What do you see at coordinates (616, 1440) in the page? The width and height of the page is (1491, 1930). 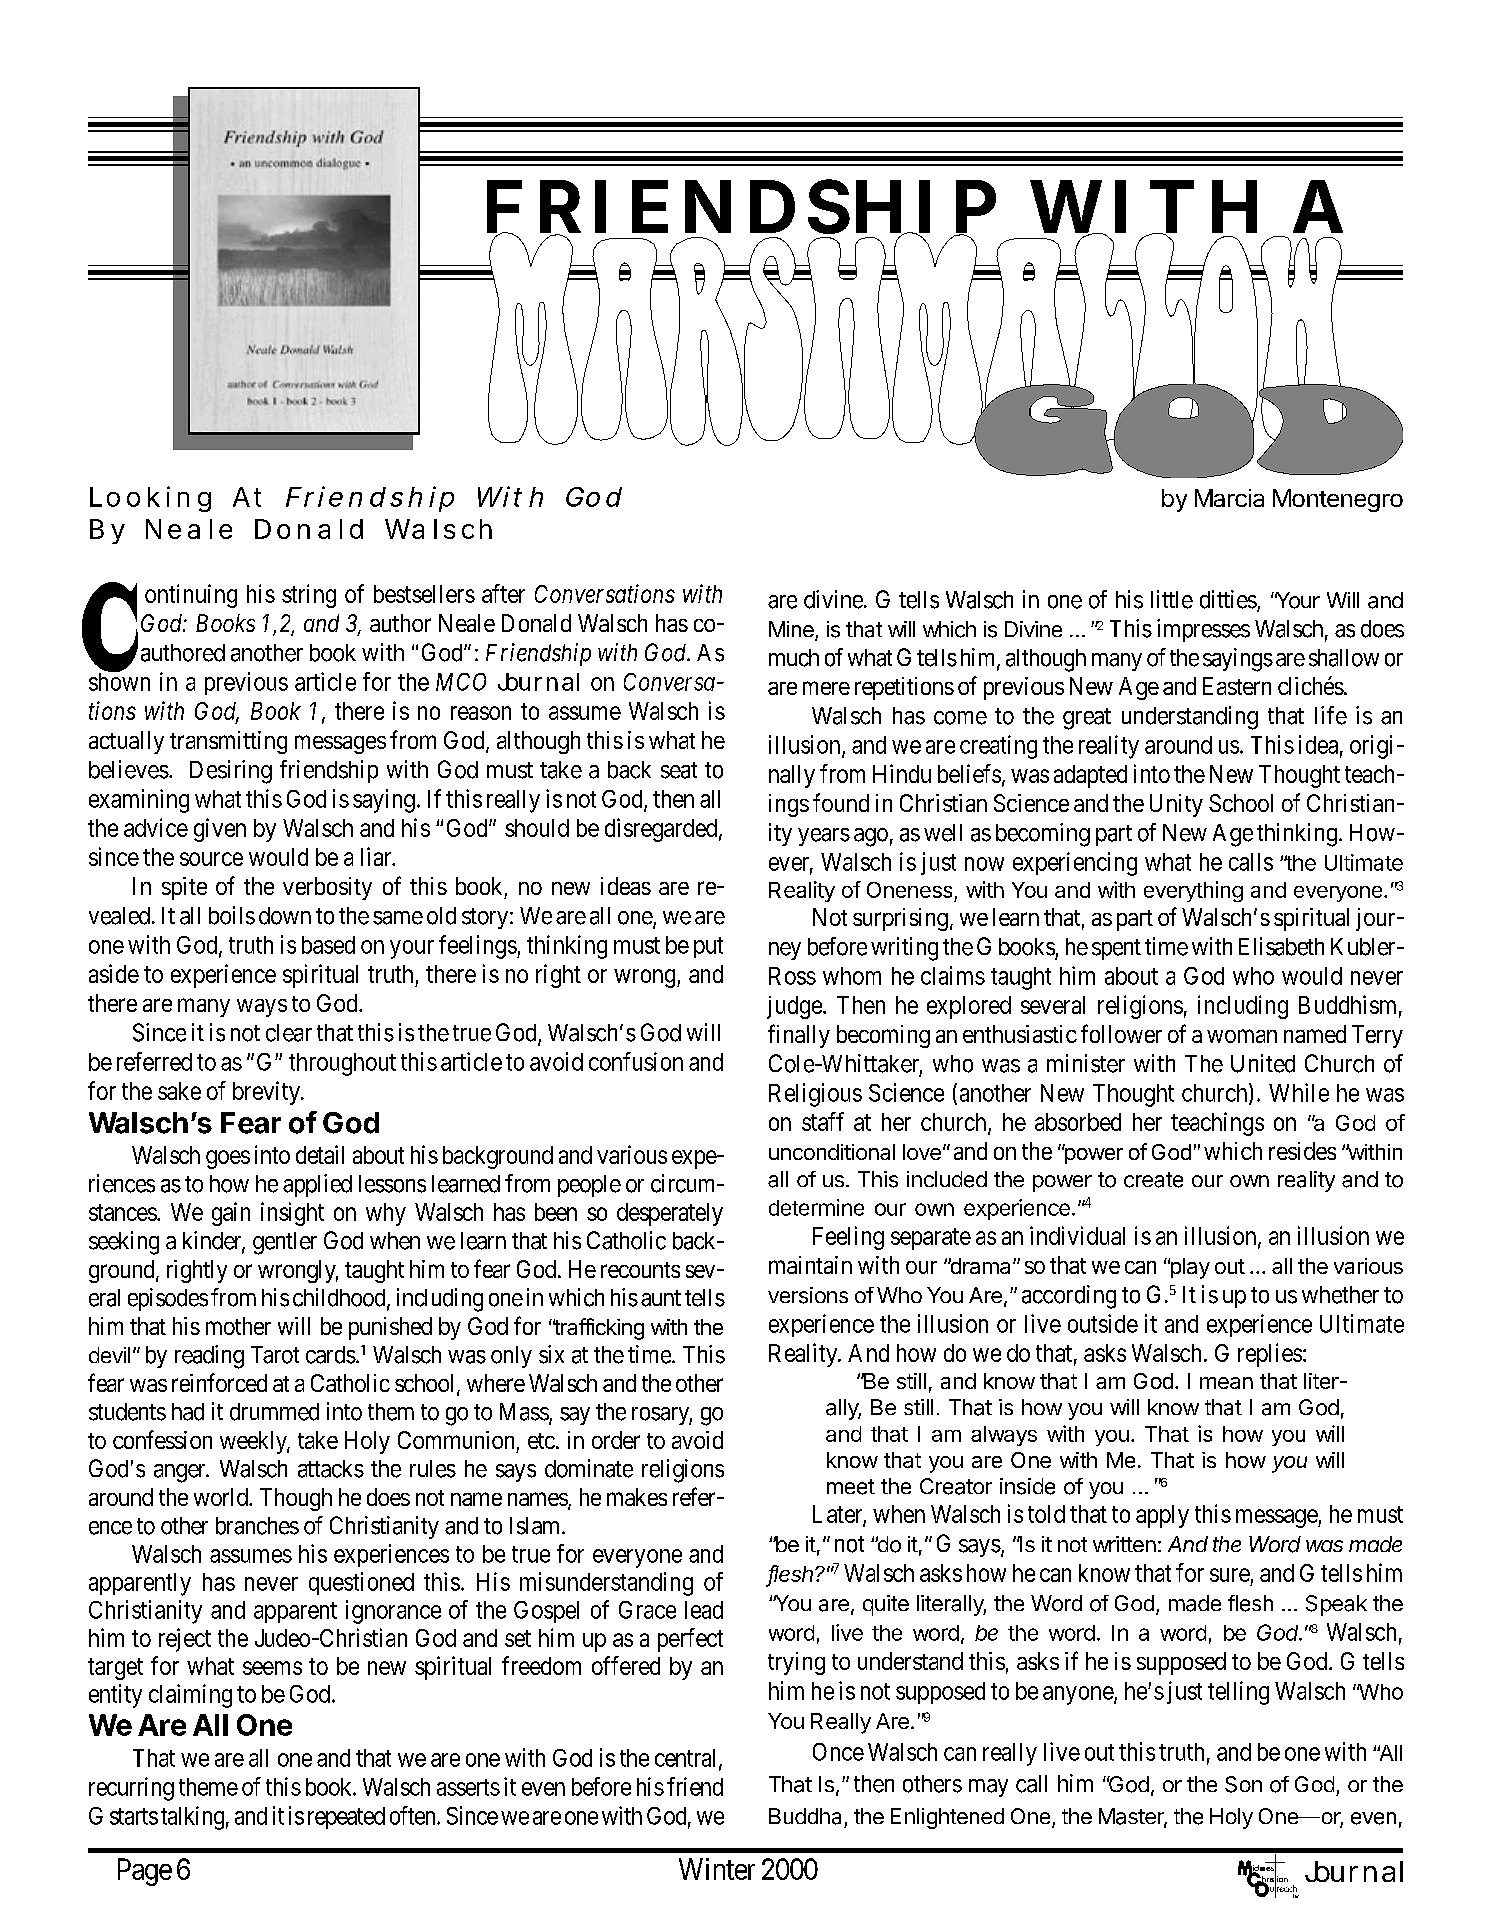 I see `order` at bounding box center [616, 1440].
